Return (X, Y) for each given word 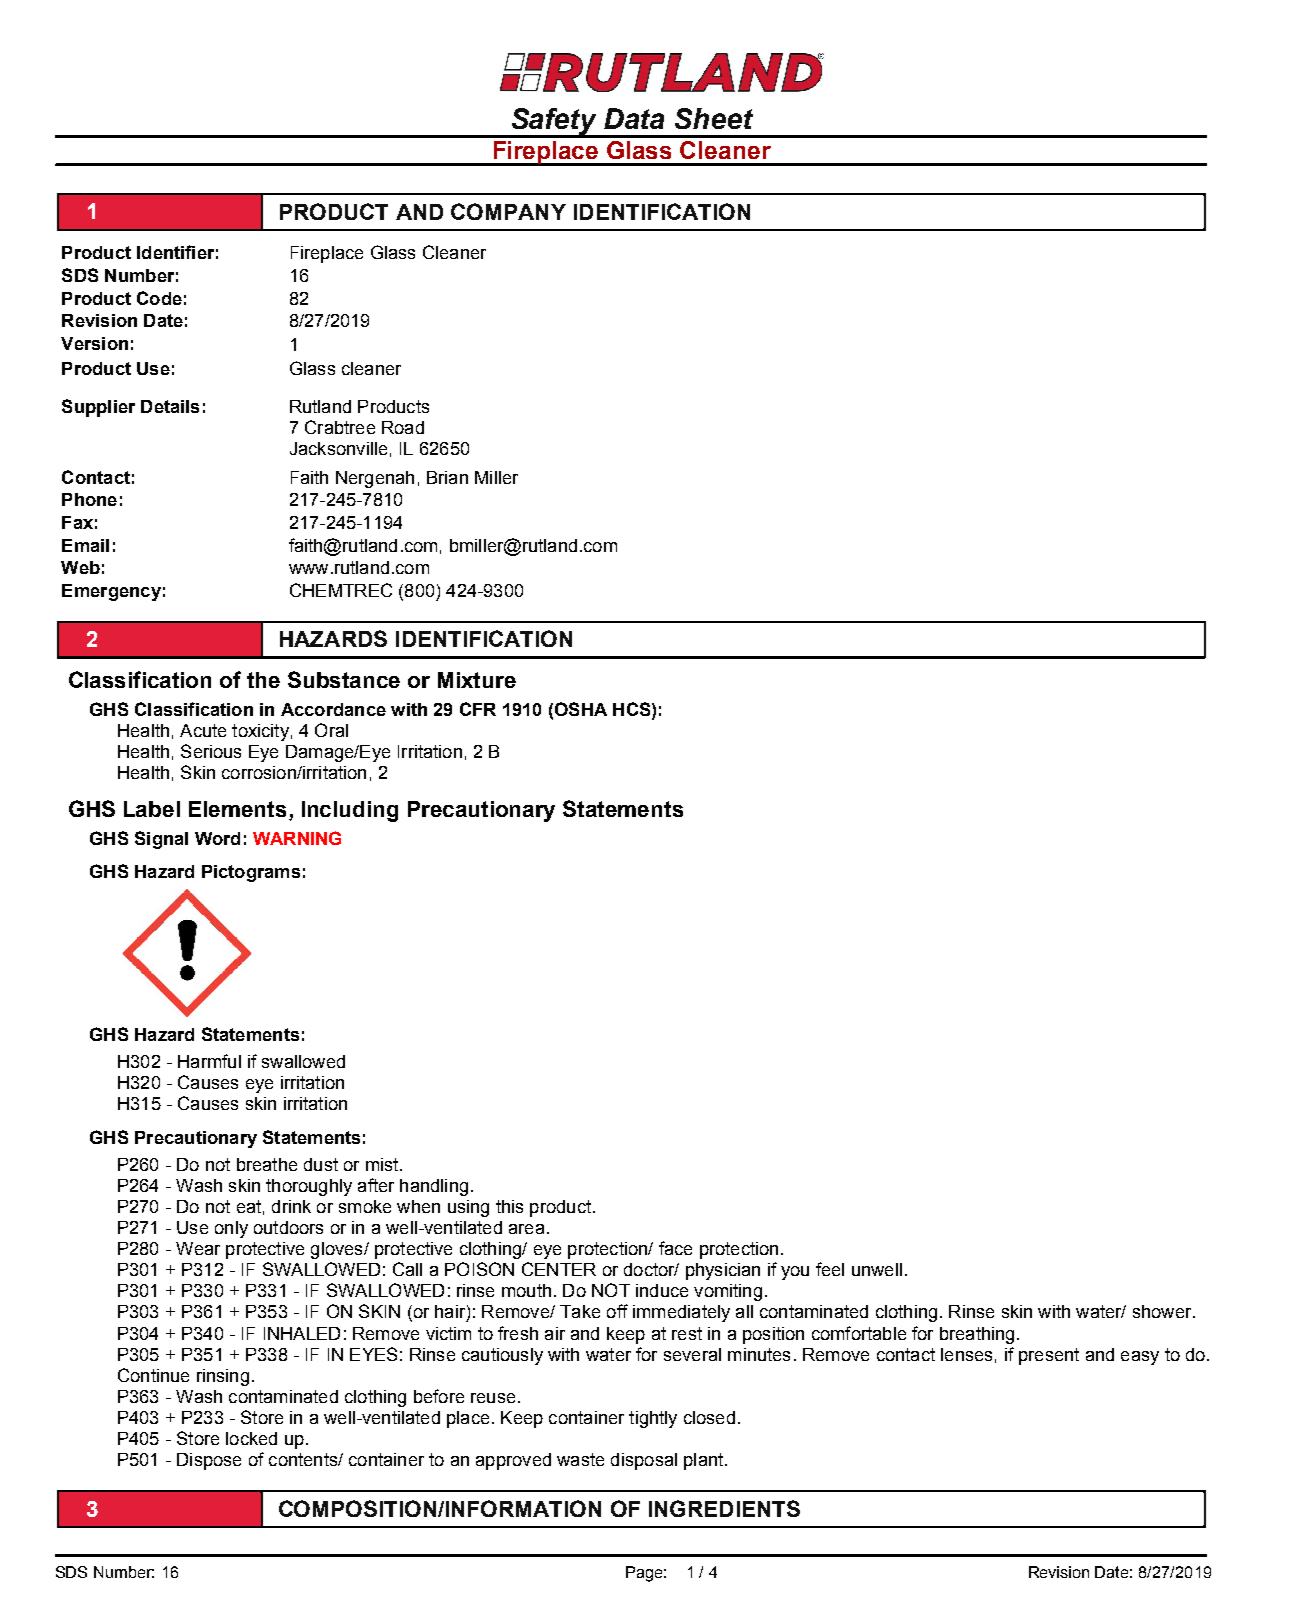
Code (159, 298)
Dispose (209, 1461)
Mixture (477, 680)
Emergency (111, 592)
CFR (478, 709)
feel (830, 1269)
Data (634, 118)
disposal (644, 1461)
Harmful (209, 1061)
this (509, 1206)
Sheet (714, 118)
